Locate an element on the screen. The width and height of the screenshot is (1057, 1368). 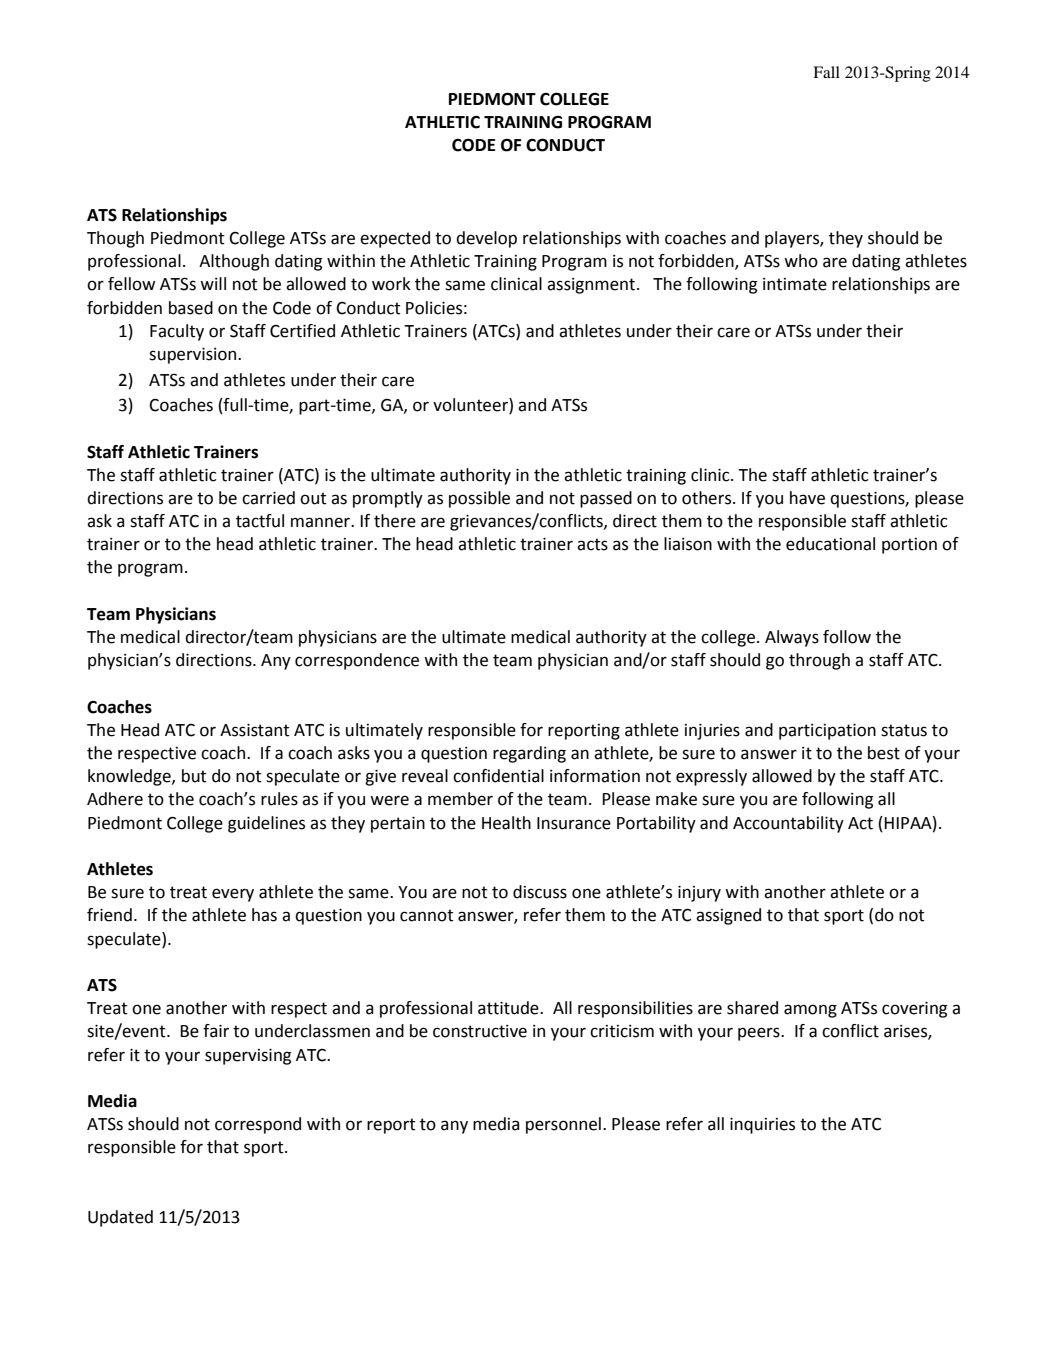
personnel is located at coordinates (563, 1125).
